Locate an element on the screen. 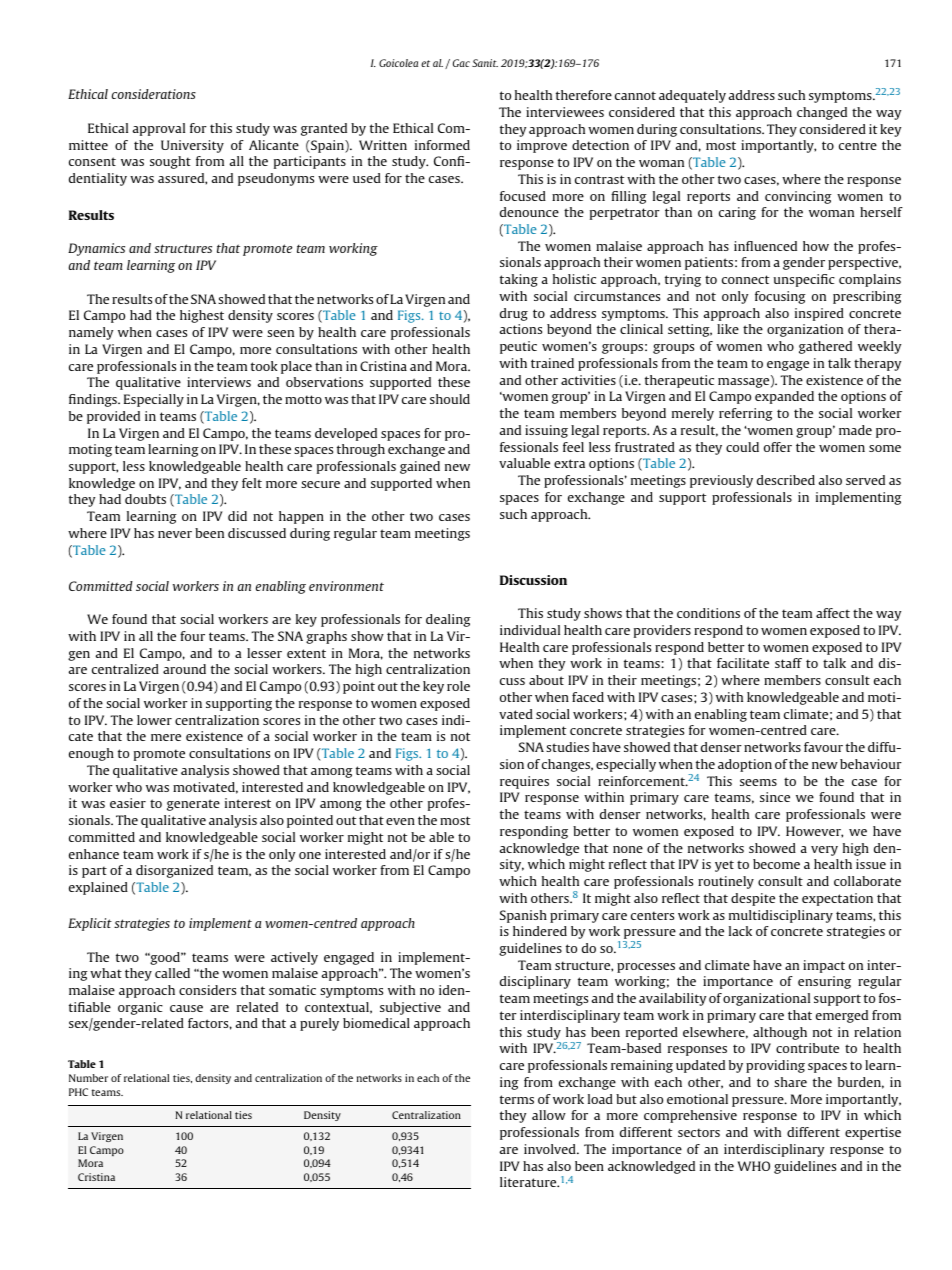 The width and height of the screenshot is (952, 1270). since is located at coordinates (775, 797).
